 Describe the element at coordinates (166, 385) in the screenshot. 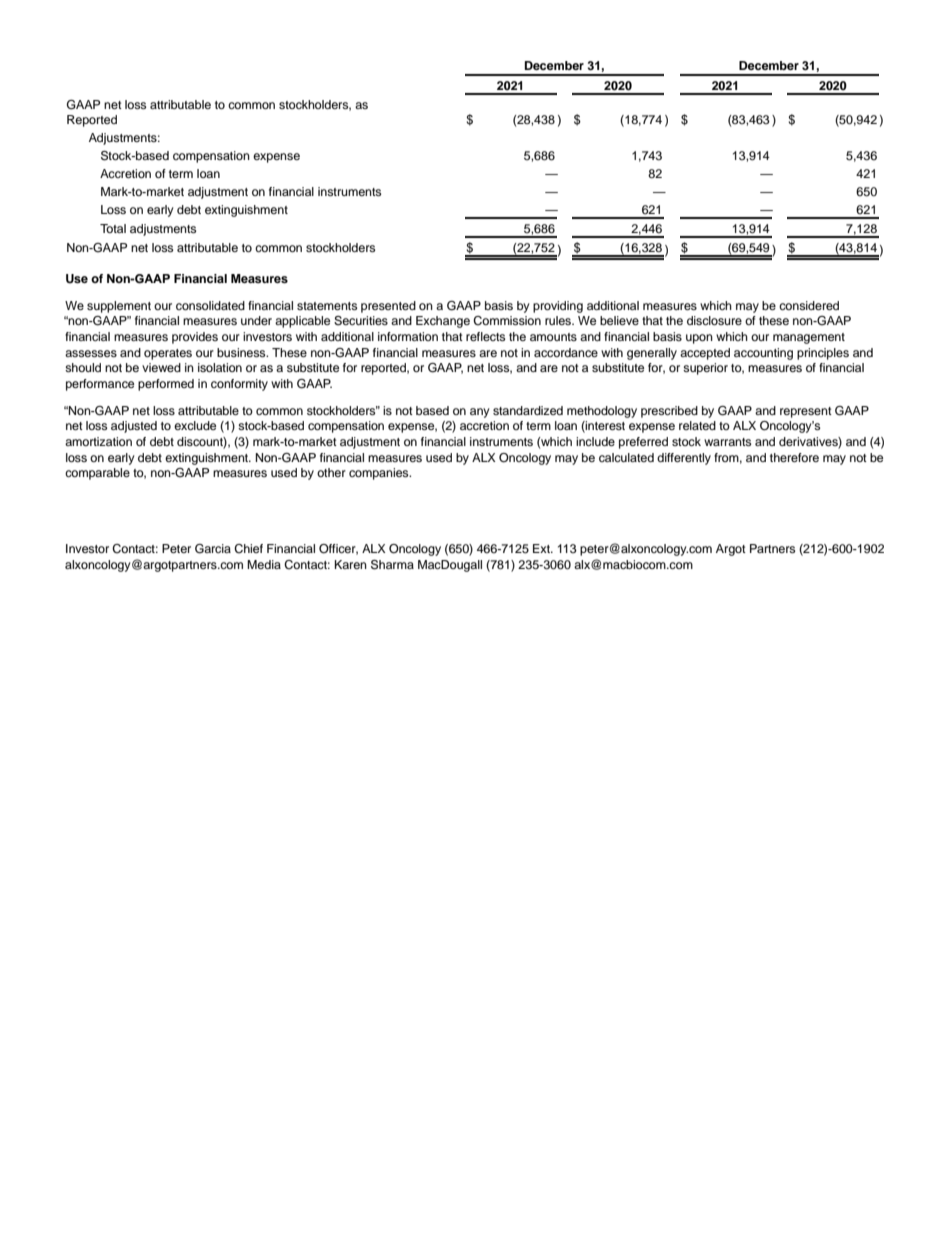

I see `performed` at that location.
